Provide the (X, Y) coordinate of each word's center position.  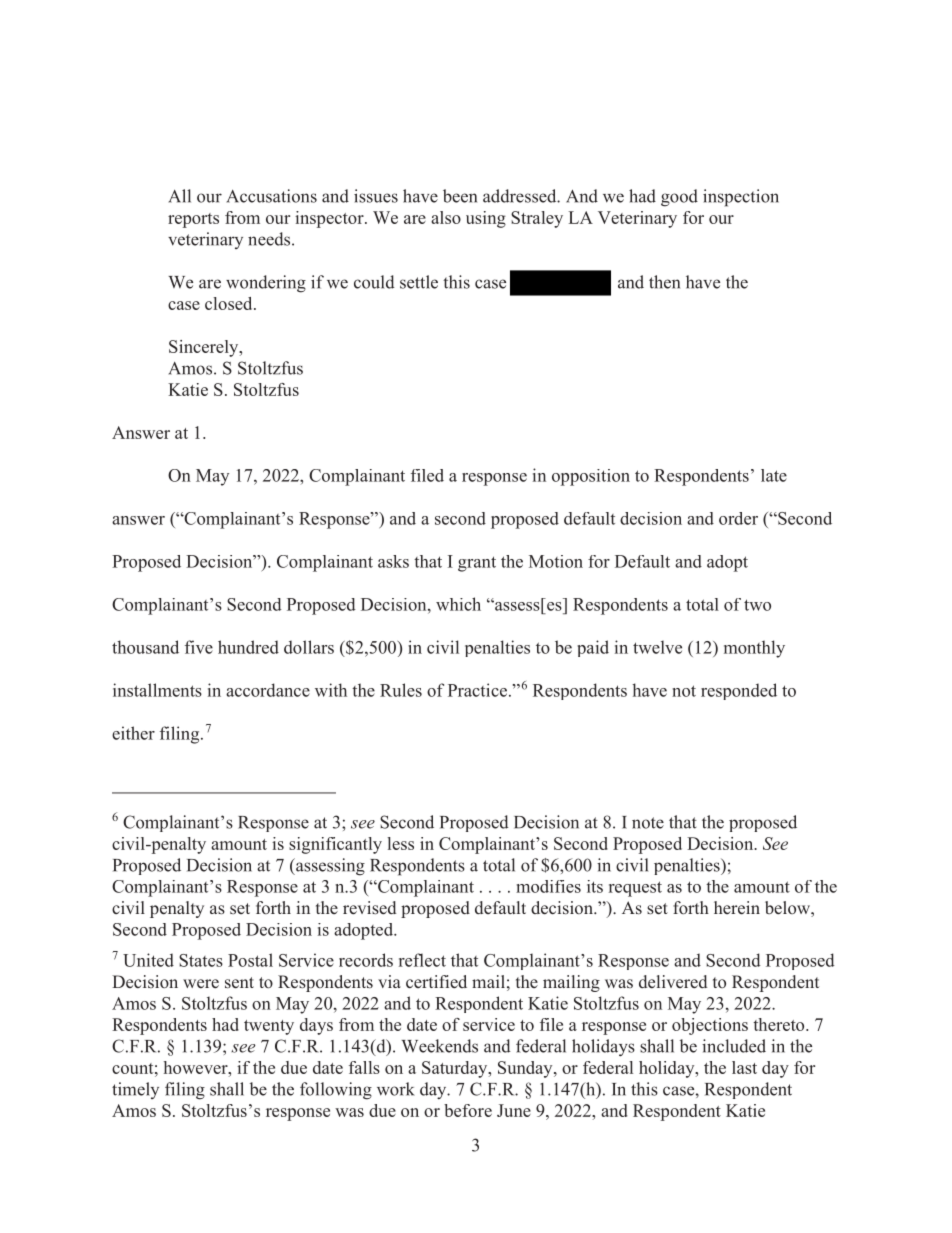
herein (737, 908)
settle (419, 282)
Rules (401, 690)
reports (193, 220)
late (774, 475)
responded (739, 691)
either (133, 733)
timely (135, 1090)
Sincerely (205, 348)
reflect (422, 960)
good (679, 198)
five (199, 647)
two (757, 605)
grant (477, 564)
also (446, 217)
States (201, 960)
